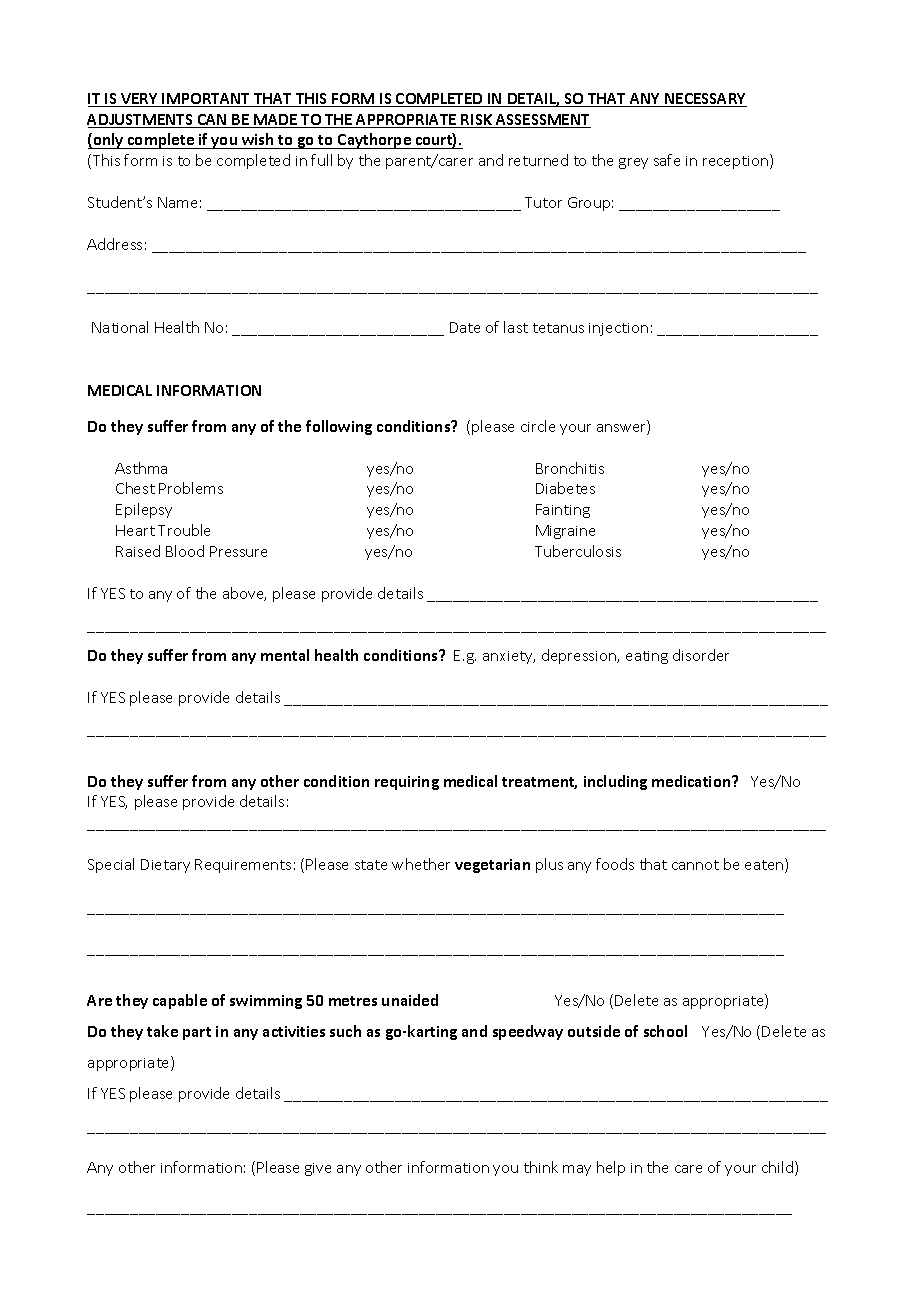  What do you see at coordinates (165, 866) in the screenshot?
I see `Dietary` at bounding box center [165, 866].
